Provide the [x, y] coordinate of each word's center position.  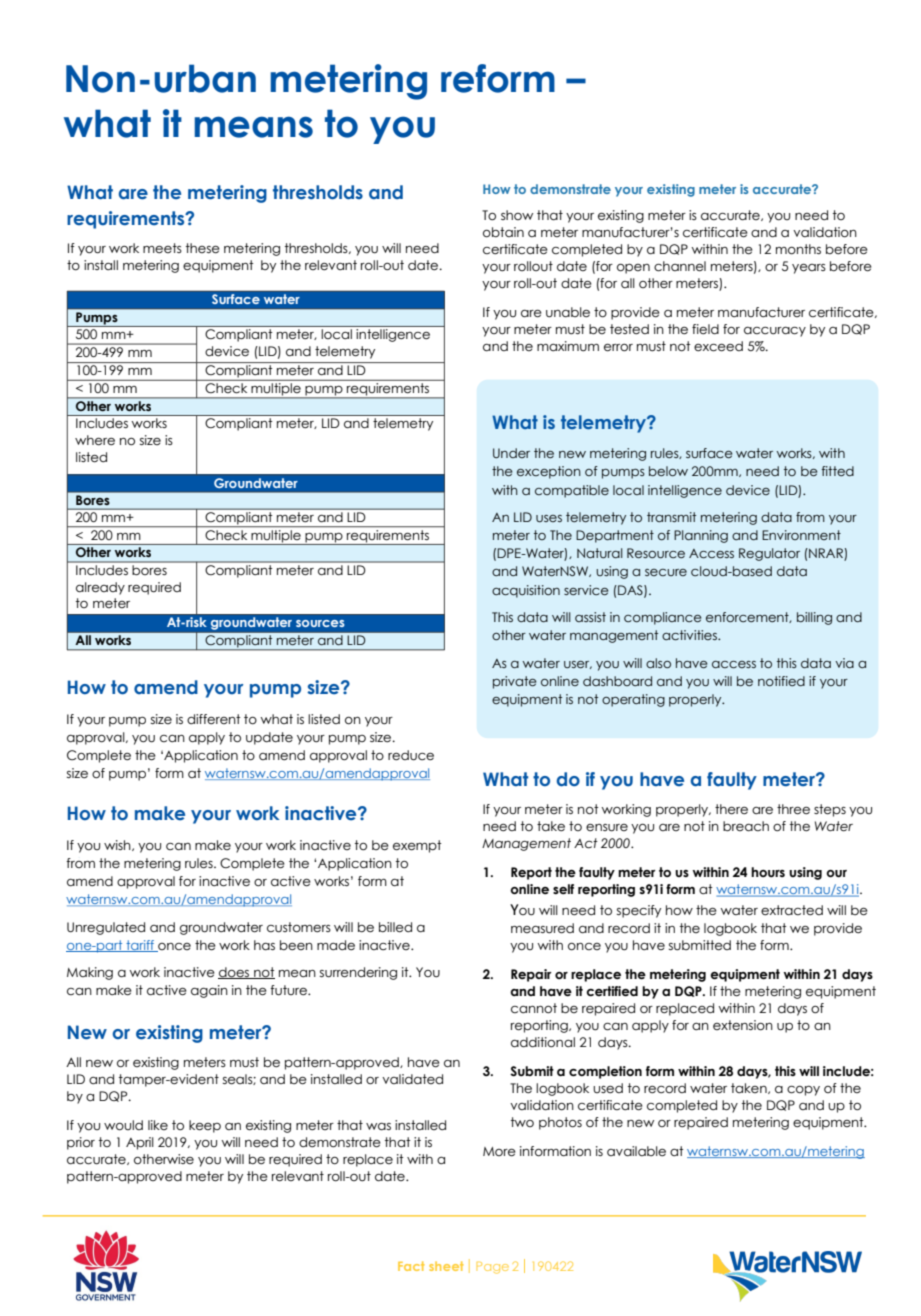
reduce [411, 755]
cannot [534, 1008]
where [95, 440]
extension [743, 1025]
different [214, 719]
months [798, 249]
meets [162, 248]
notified [781, 681]
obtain [503, 232]
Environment [801, 535]
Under [511, 453]
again [209, 991]
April [140, 1143]
